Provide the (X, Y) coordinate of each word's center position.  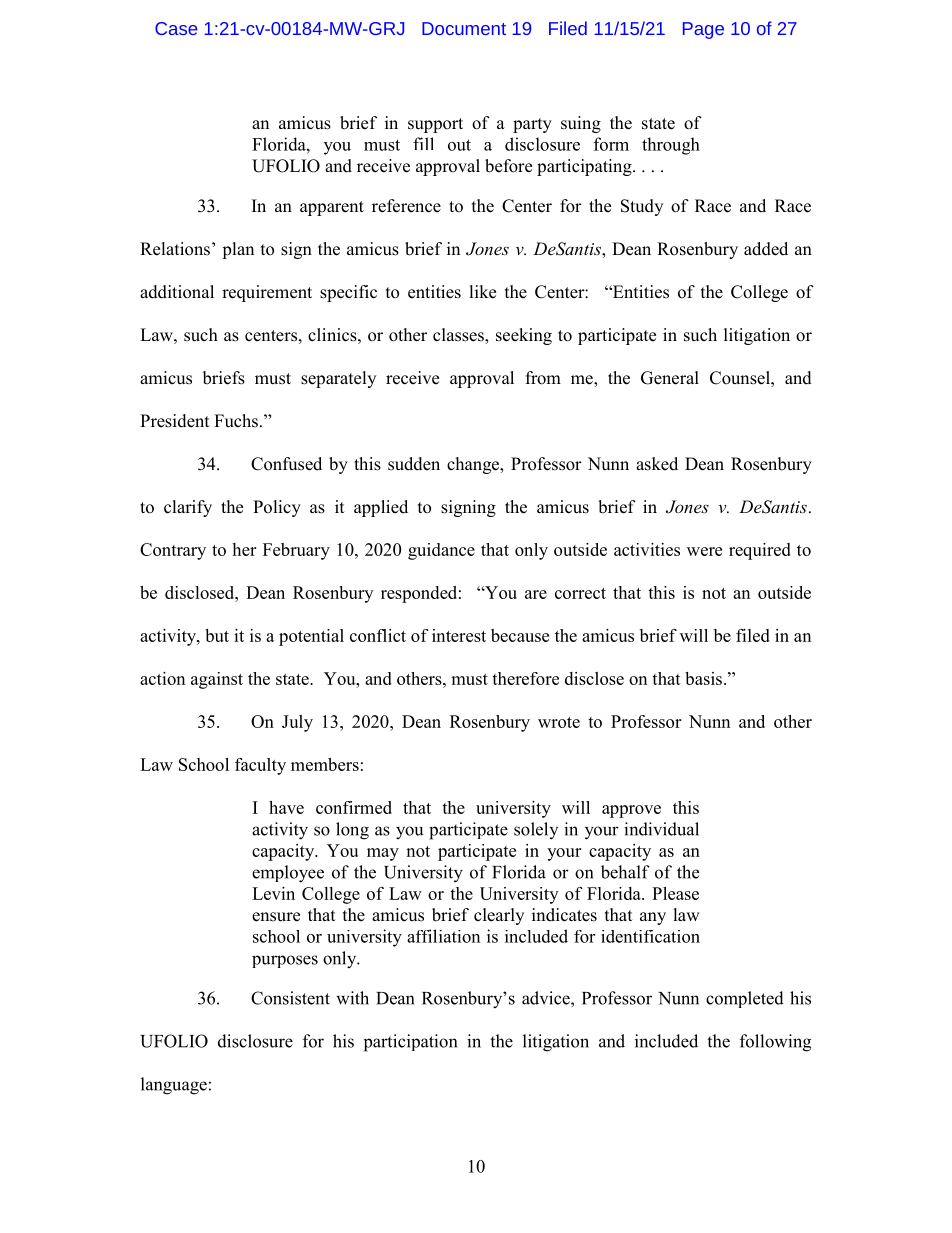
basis (703, 678)
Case (176, 28)
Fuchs (236, 421)
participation (410, 1043)
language (174, 1086)
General (670, 378)
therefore (525, 678)
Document (464, 28)
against (217, 680)
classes (459, 336)
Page (703, 30)
